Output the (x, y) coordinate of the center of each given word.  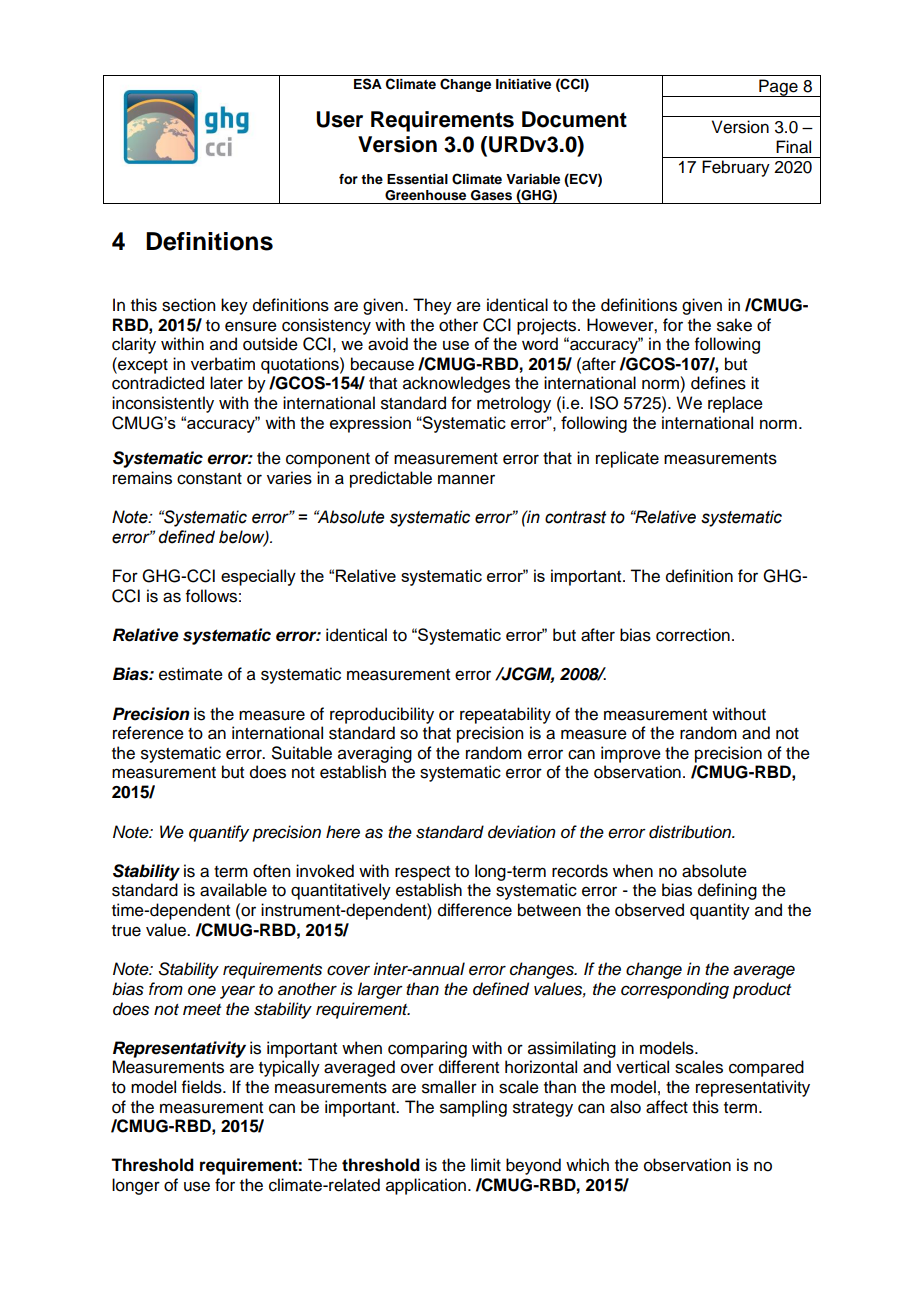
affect (667, 1107)
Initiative (523, 84)
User (339, 119)
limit (486, 1164)
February (736, 168)
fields (203, 1087)
